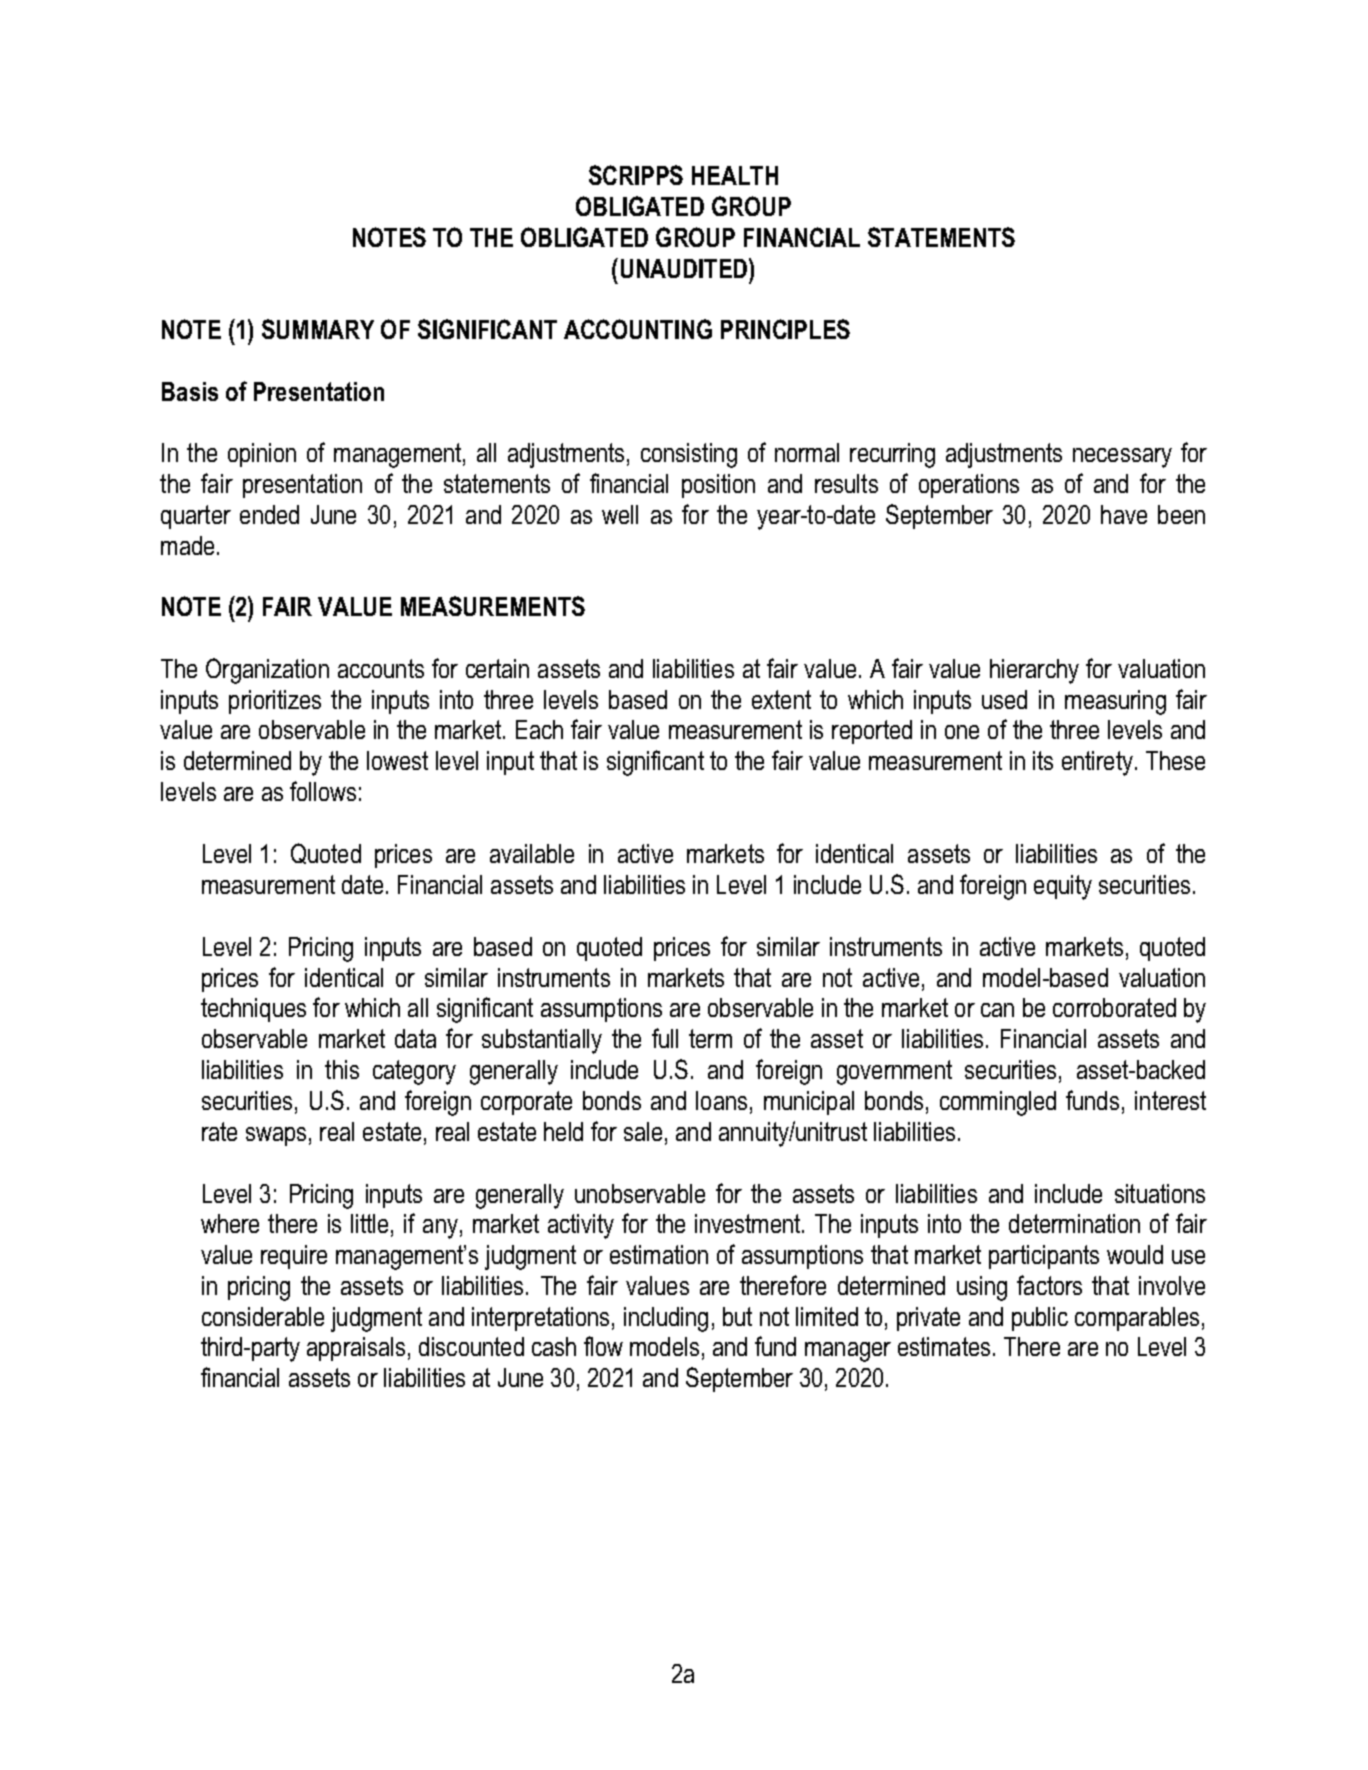 The height and width of the screenshot is (1770, 1368). Describe the element at coordinates (636, 175) in the screenshot. I see `SCRIPPS` at that location.
